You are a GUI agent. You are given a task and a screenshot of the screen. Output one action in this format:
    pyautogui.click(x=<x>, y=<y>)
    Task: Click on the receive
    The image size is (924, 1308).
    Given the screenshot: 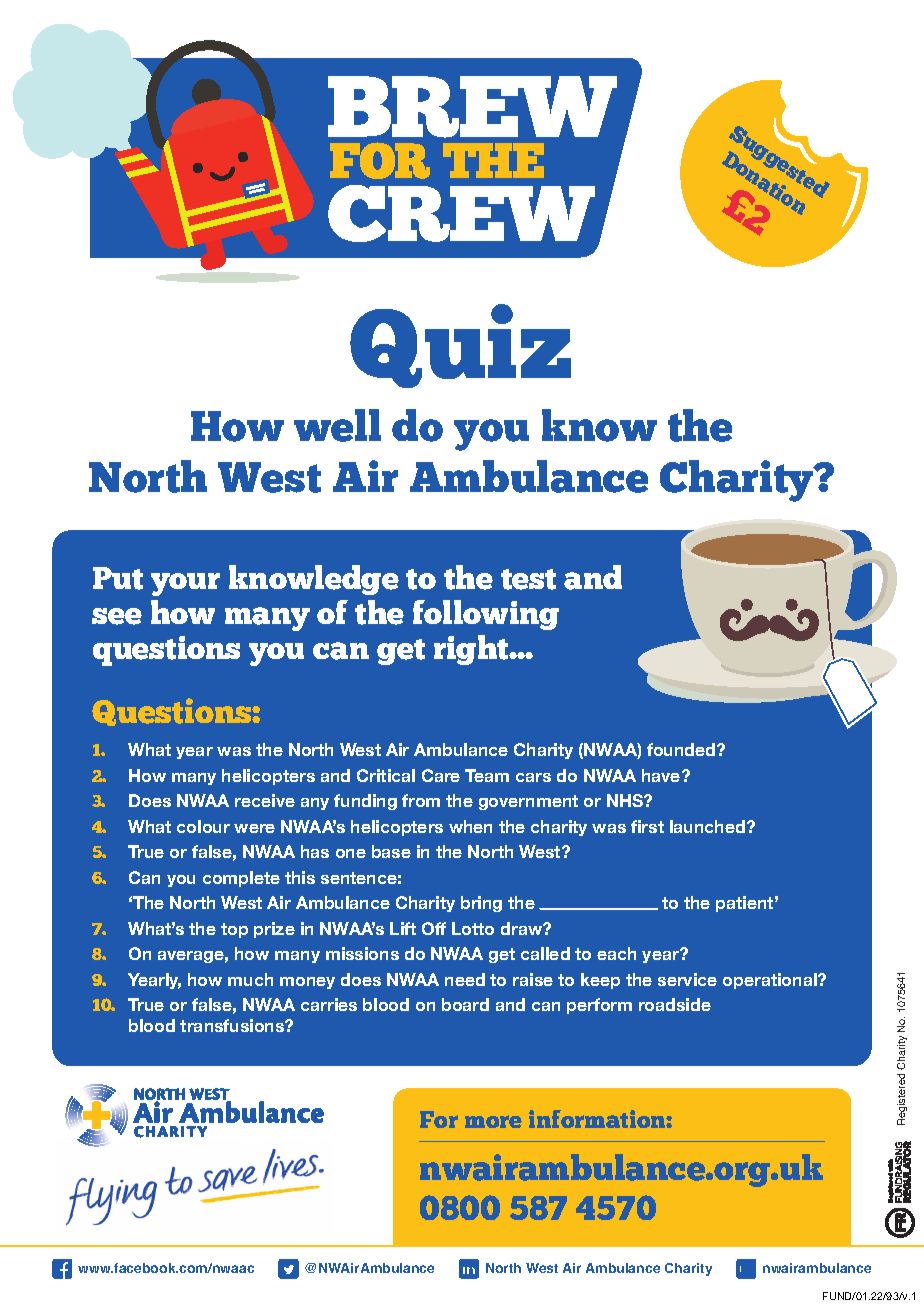 What is the action you would take?
    pyautogui.click(x=265, y=800)
